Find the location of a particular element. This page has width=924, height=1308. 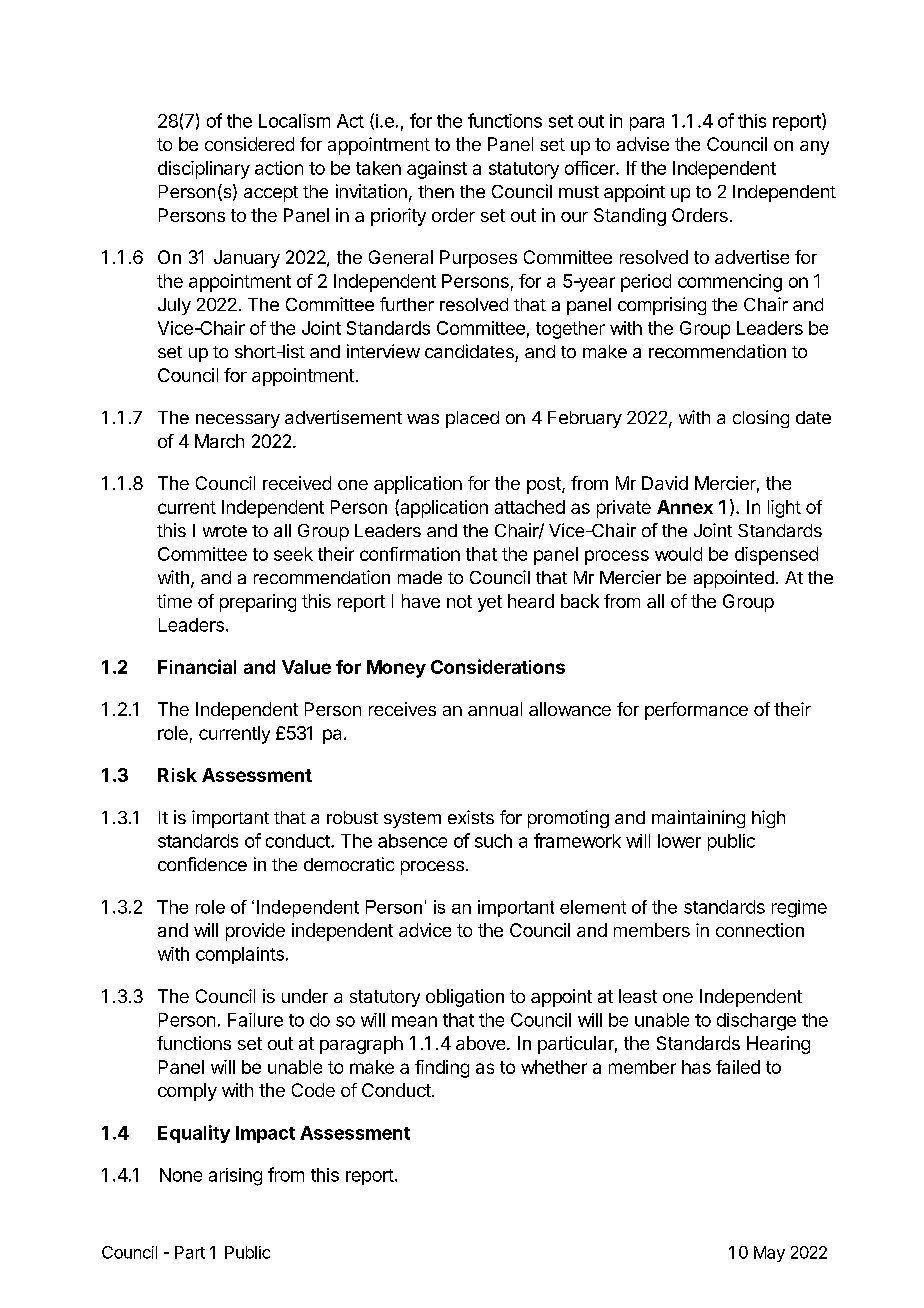

attached is located at coordinates (530, 507).
